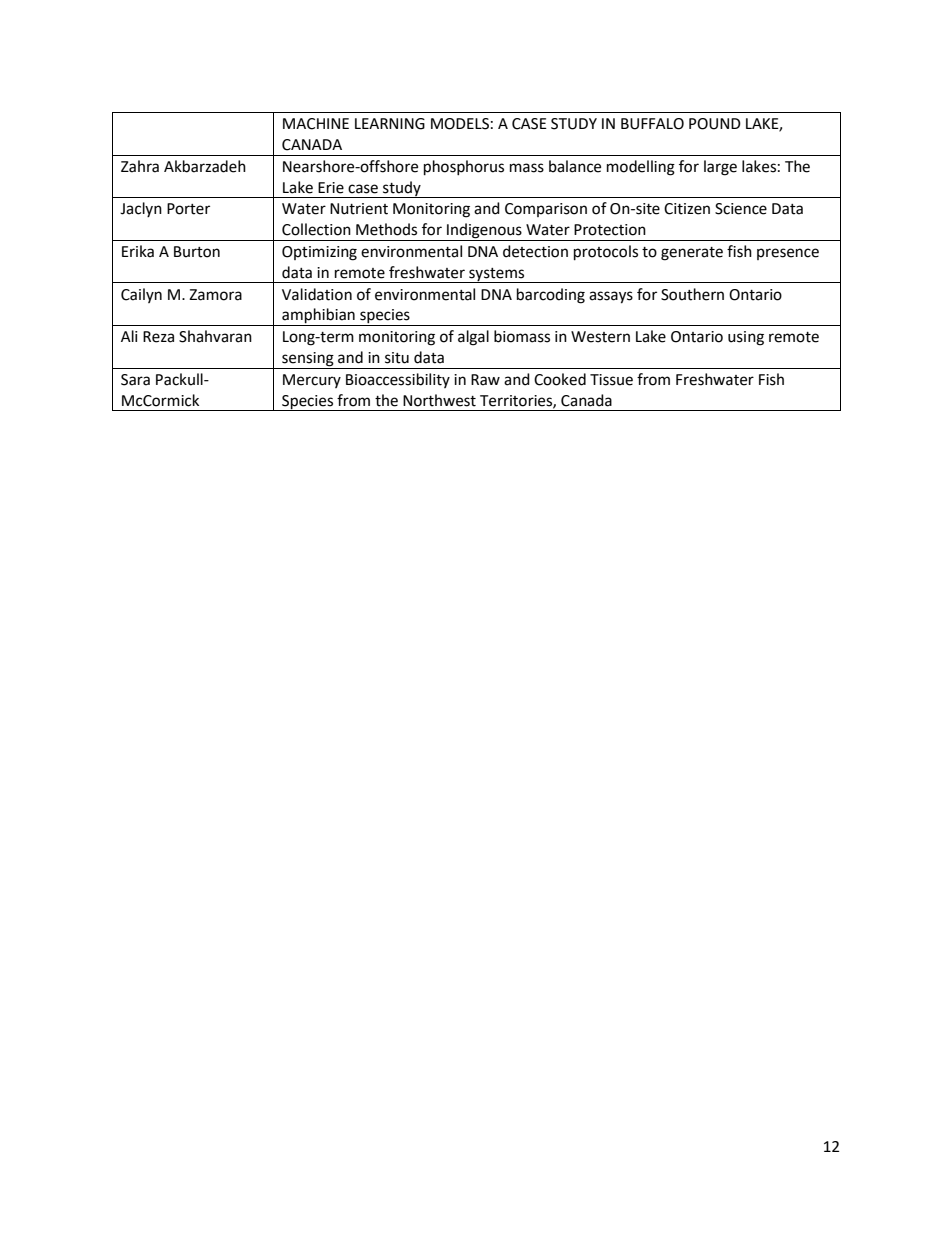 The width and height of the document is (952, 1233). I want to click on Sara, so click(135, 380).
